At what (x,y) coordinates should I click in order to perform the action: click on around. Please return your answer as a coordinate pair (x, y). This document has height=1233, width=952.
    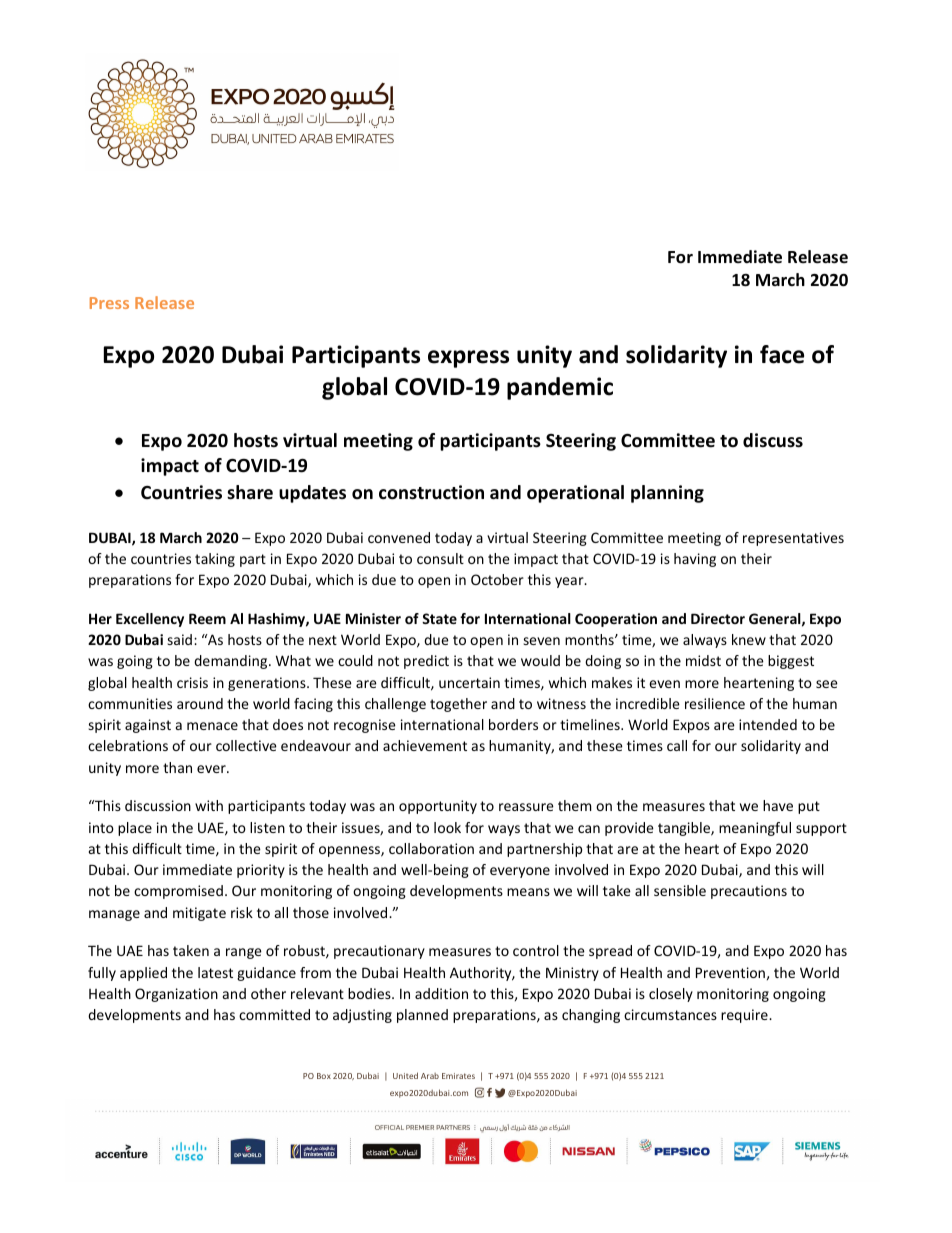
    Looking at the image, I should click on (200, 703).
